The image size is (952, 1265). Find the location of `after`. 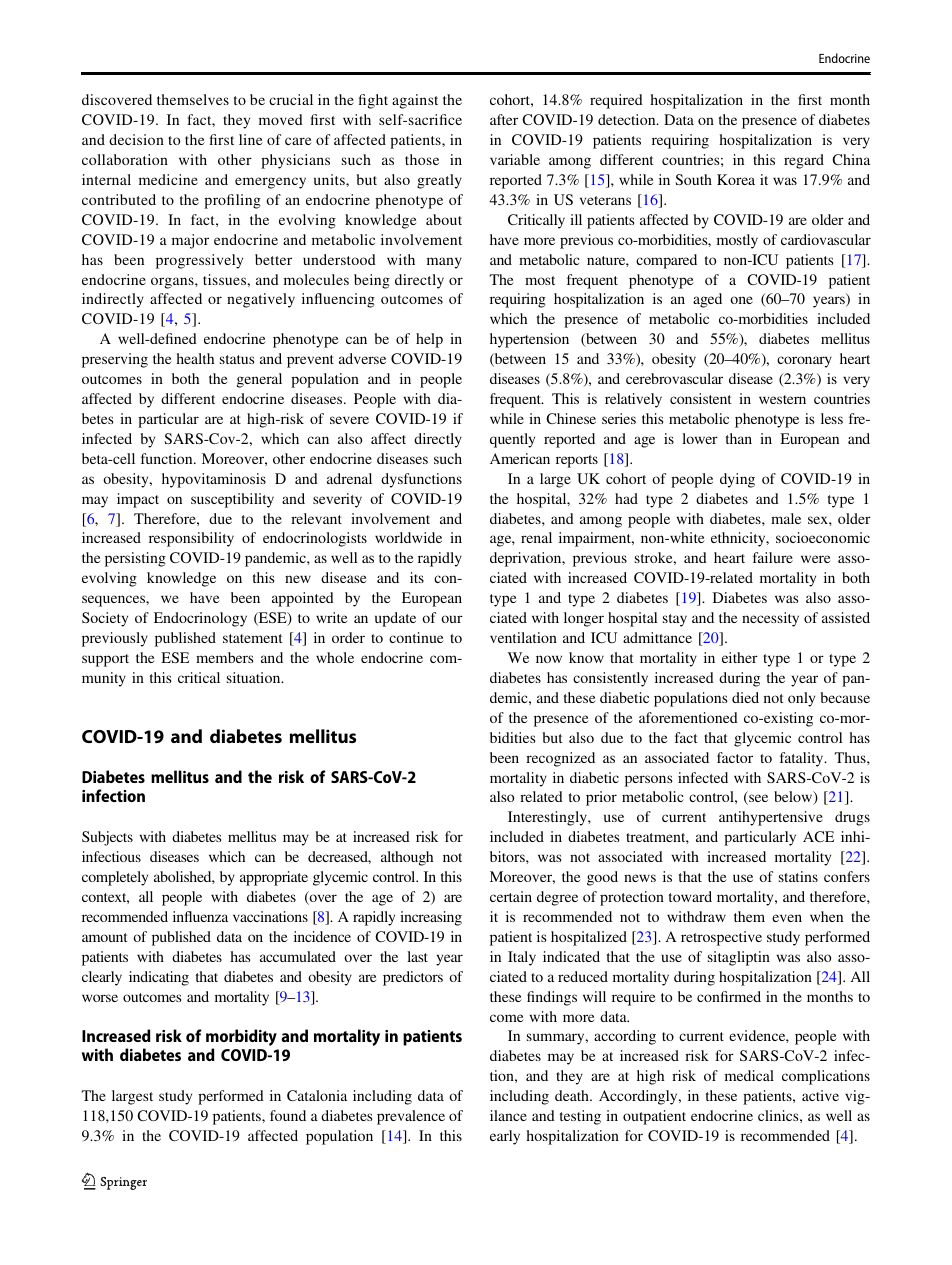

after is located at coordinates (504, 119).
